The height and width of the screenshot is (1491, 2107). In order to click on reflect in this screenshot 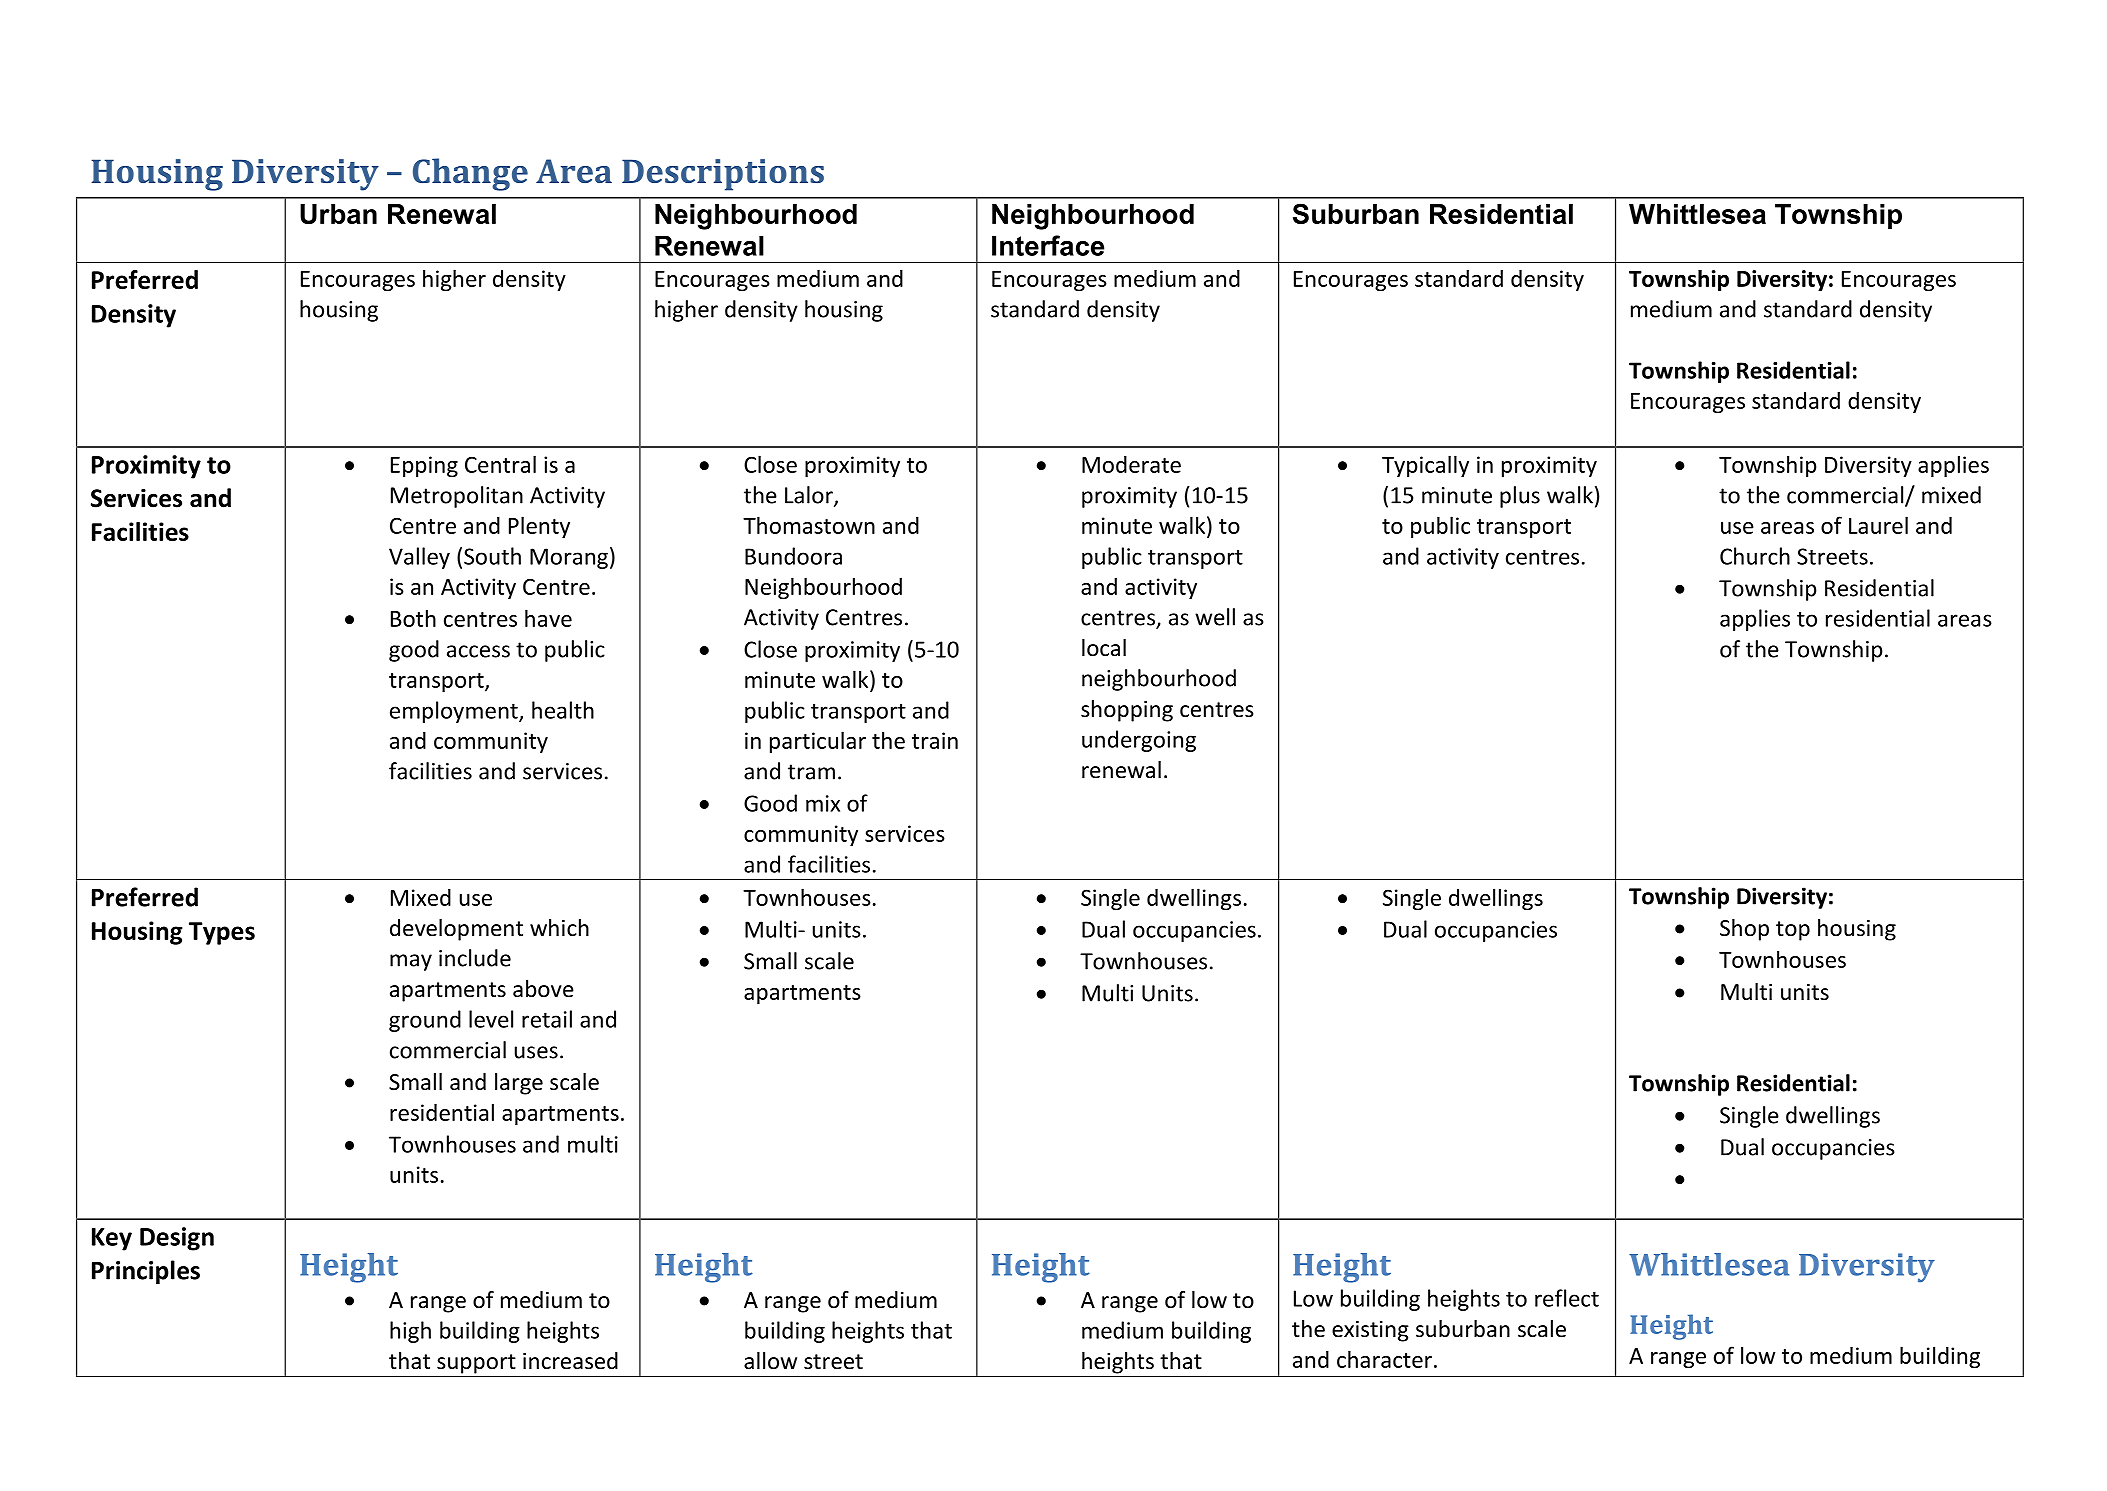, I will do `click(1567, 1298)`.
